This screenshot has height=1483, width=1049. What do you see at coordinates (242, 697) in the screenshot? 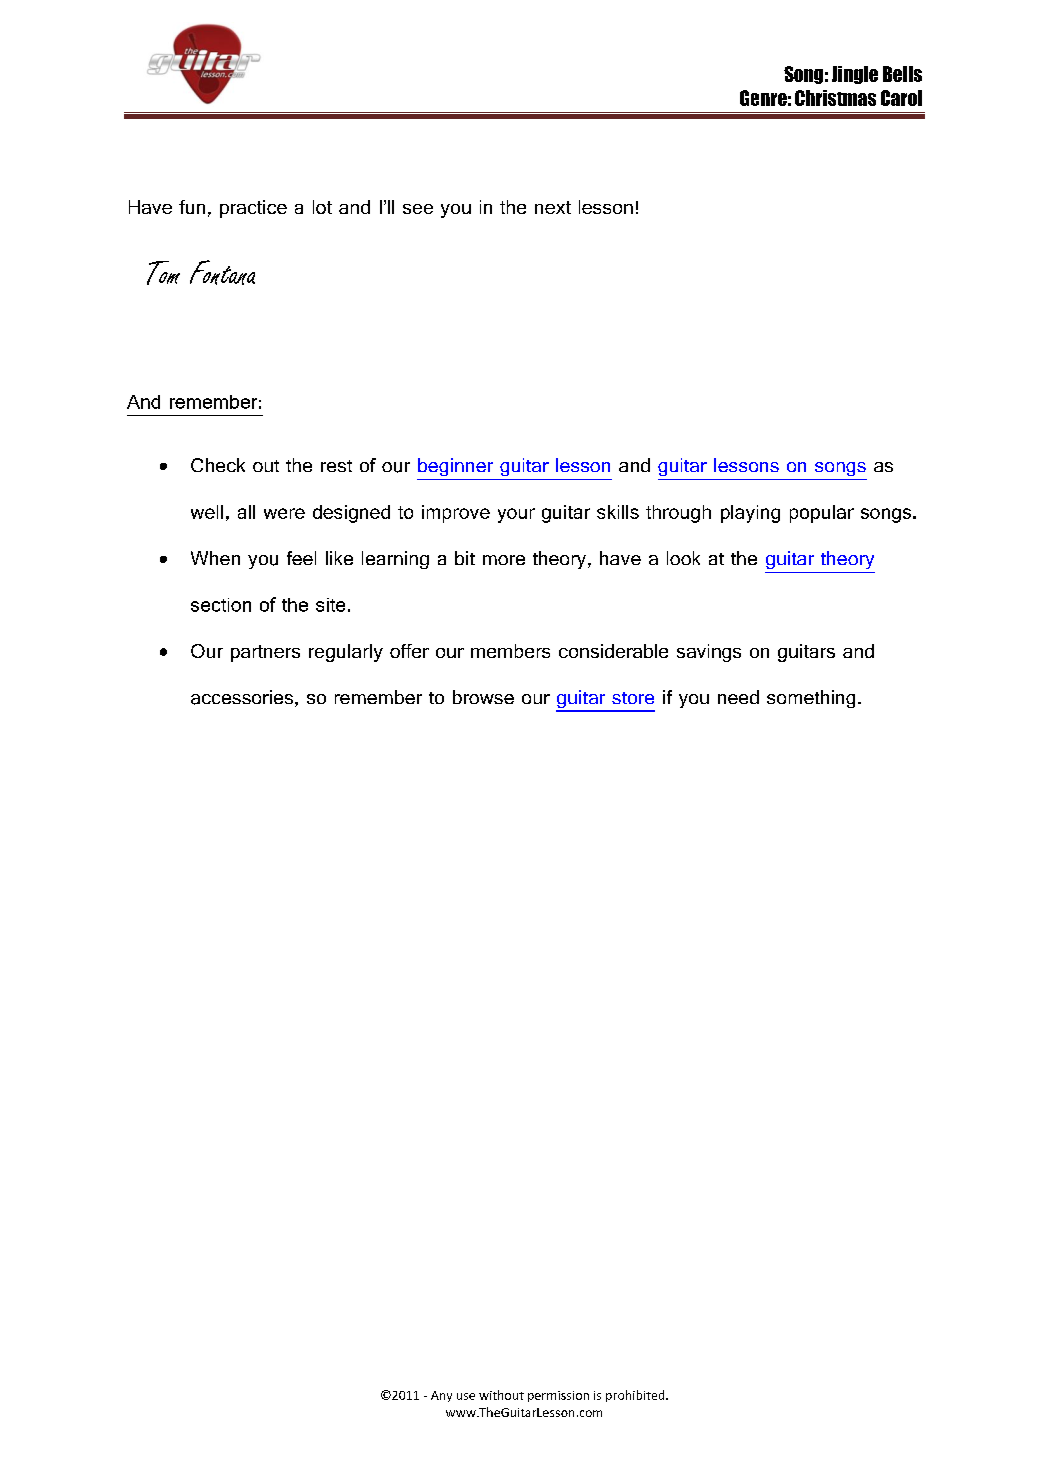
I see `accessories` at bounding box center [242, 697].
